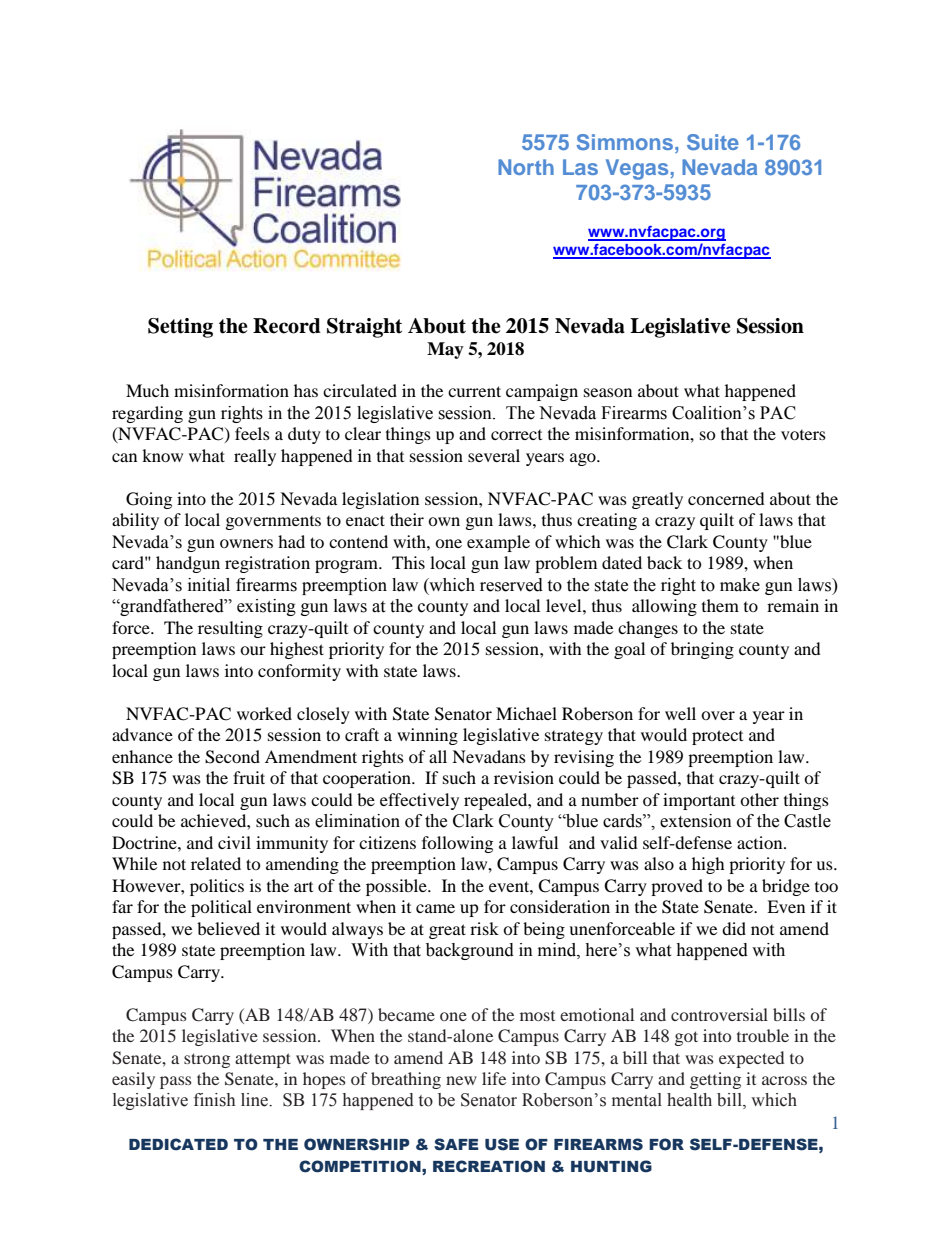 The height and width of the document is (1233, 952). Describe the element at coordinates (484, 928) in the document. I see `risk` at that location.
